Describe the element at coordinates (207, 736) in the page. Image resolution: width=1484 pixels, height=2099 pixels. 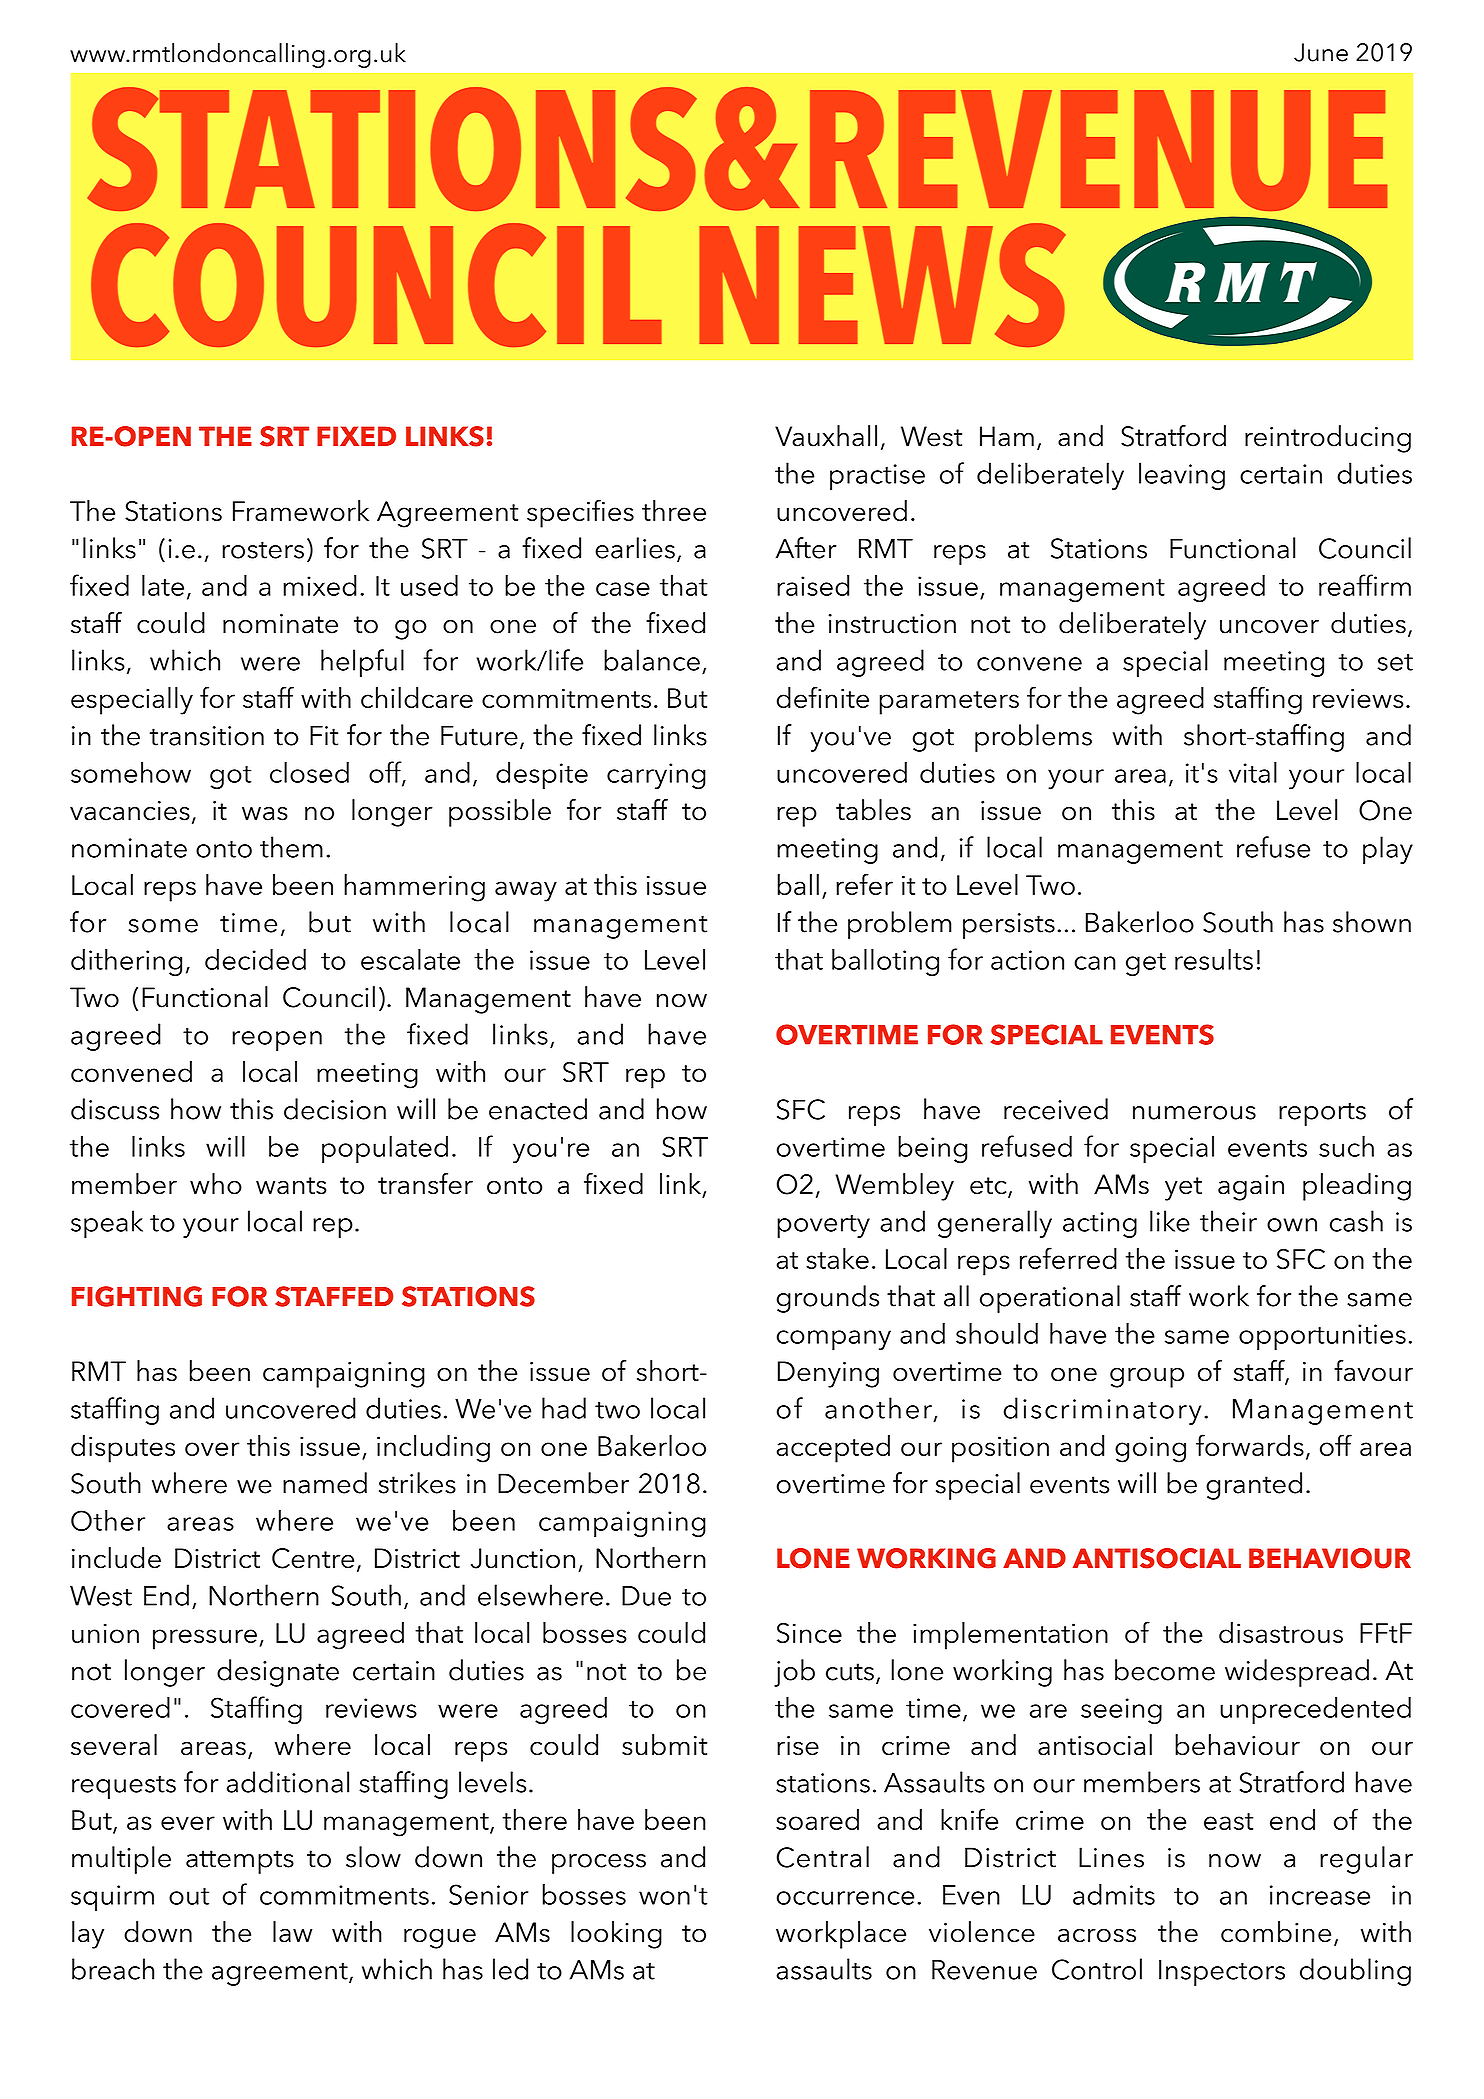
I see `transition` at that location.
